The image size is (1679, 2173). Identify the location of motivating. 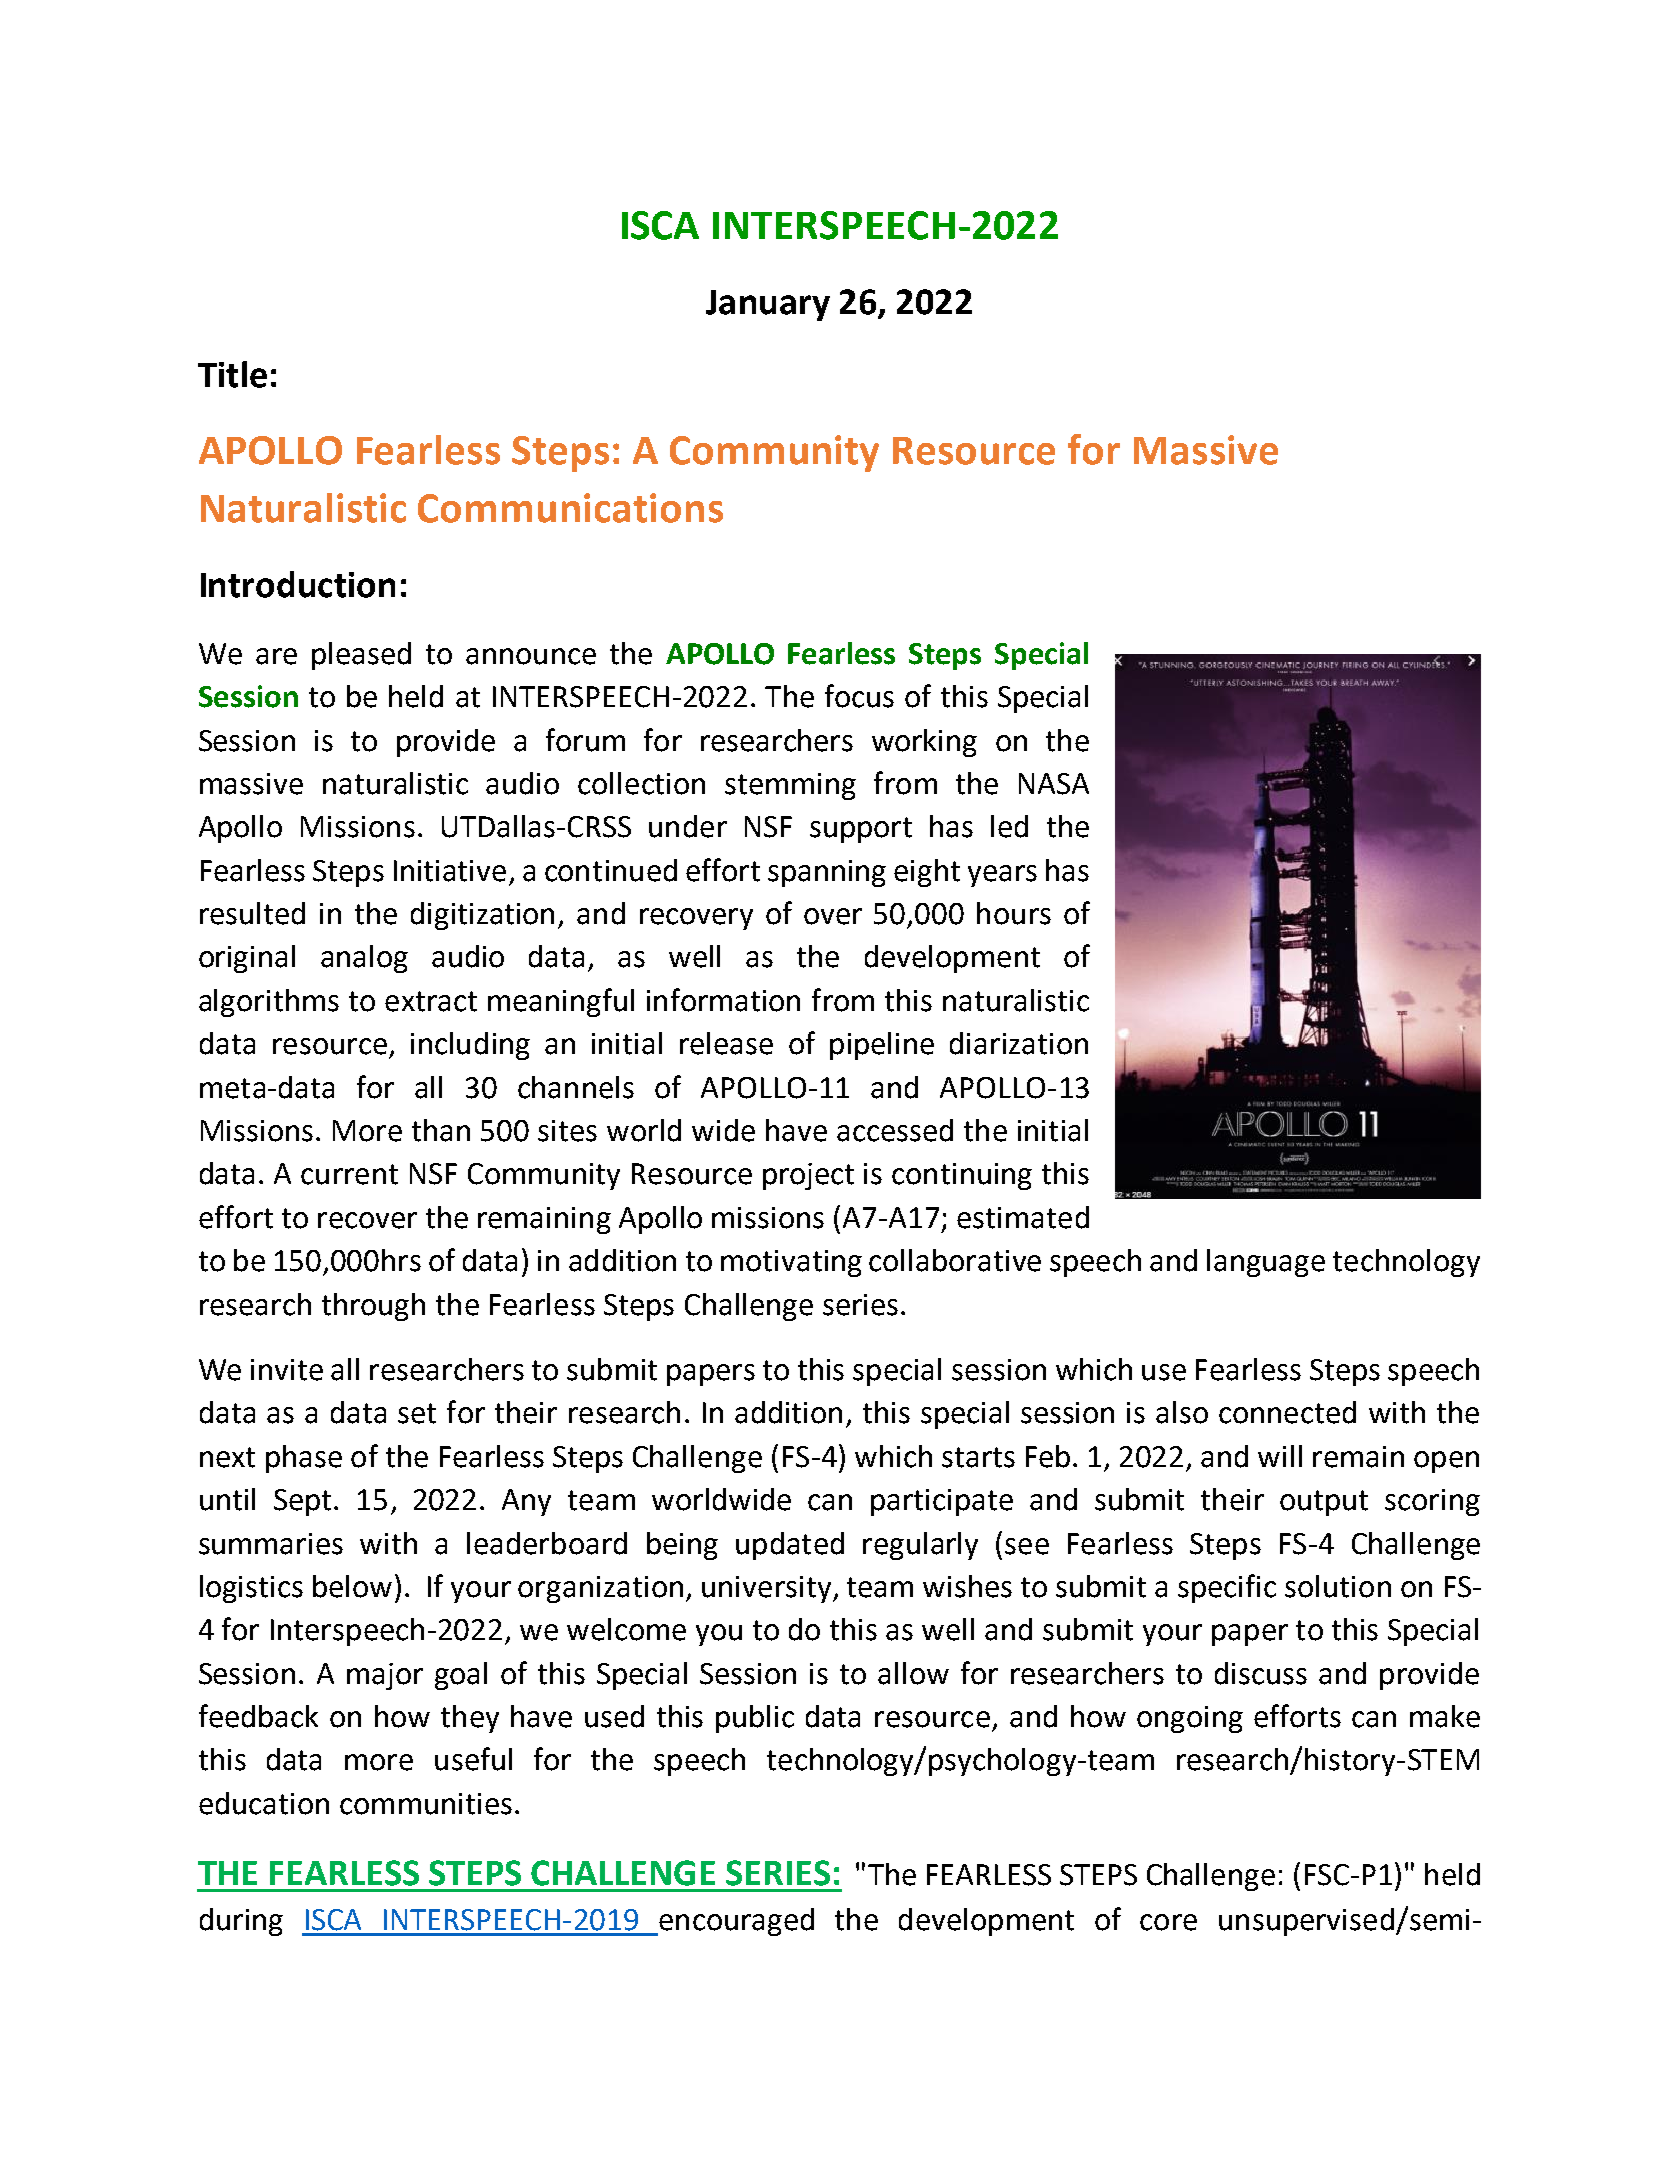
(791, 1263).
